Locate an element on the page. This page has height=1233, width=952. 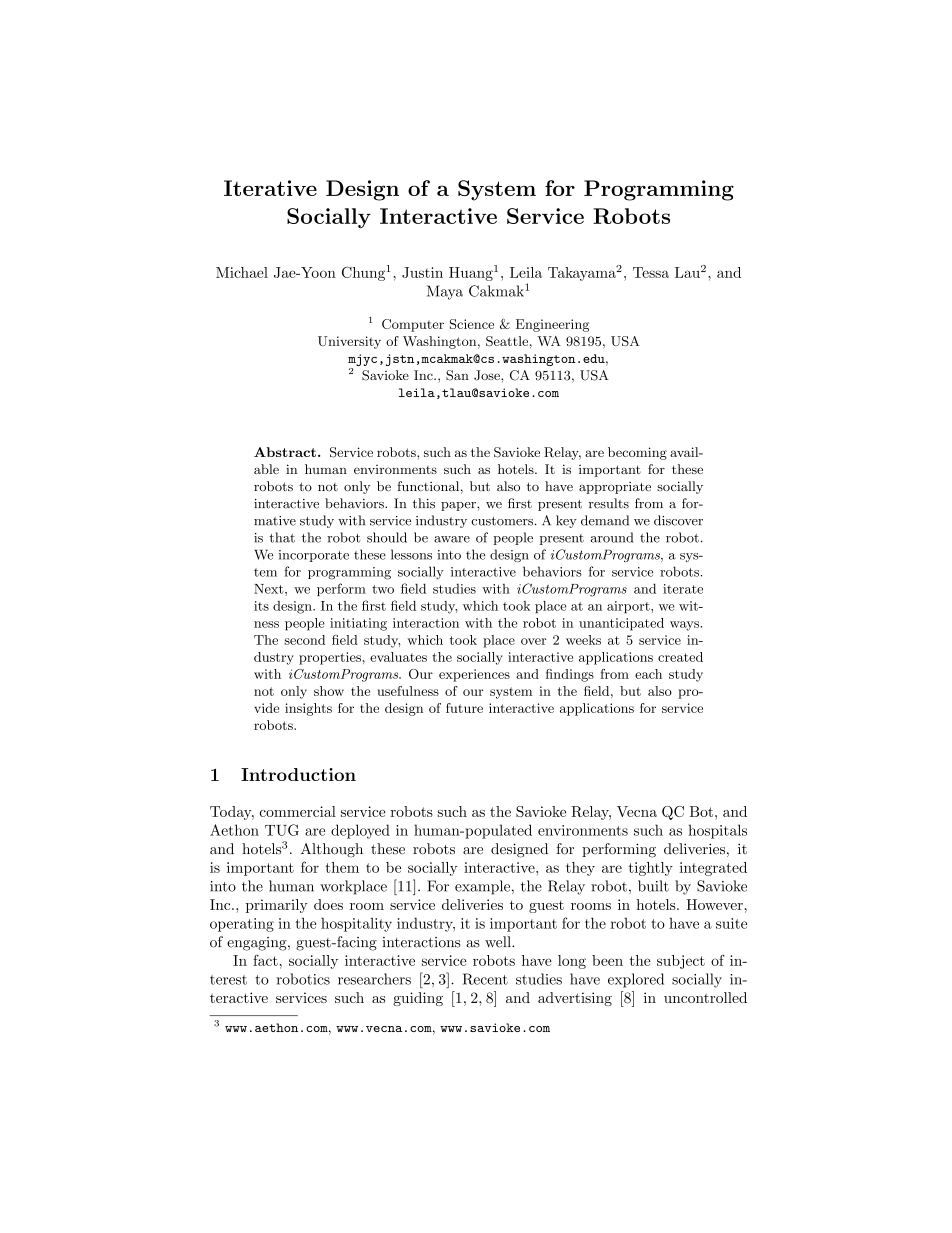
they is located at coordinates (580, 869).
